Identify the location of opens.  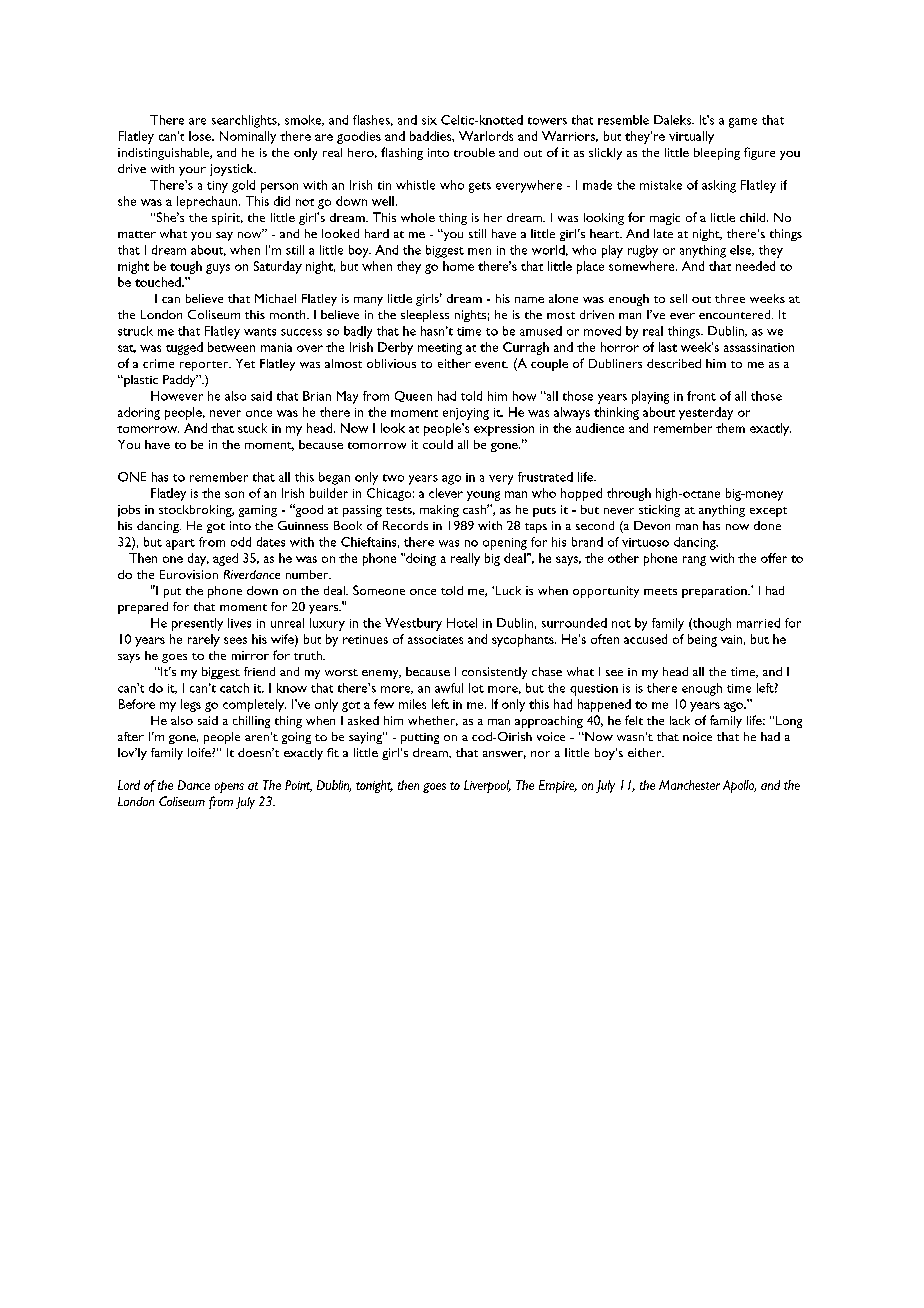
(229, 787).
